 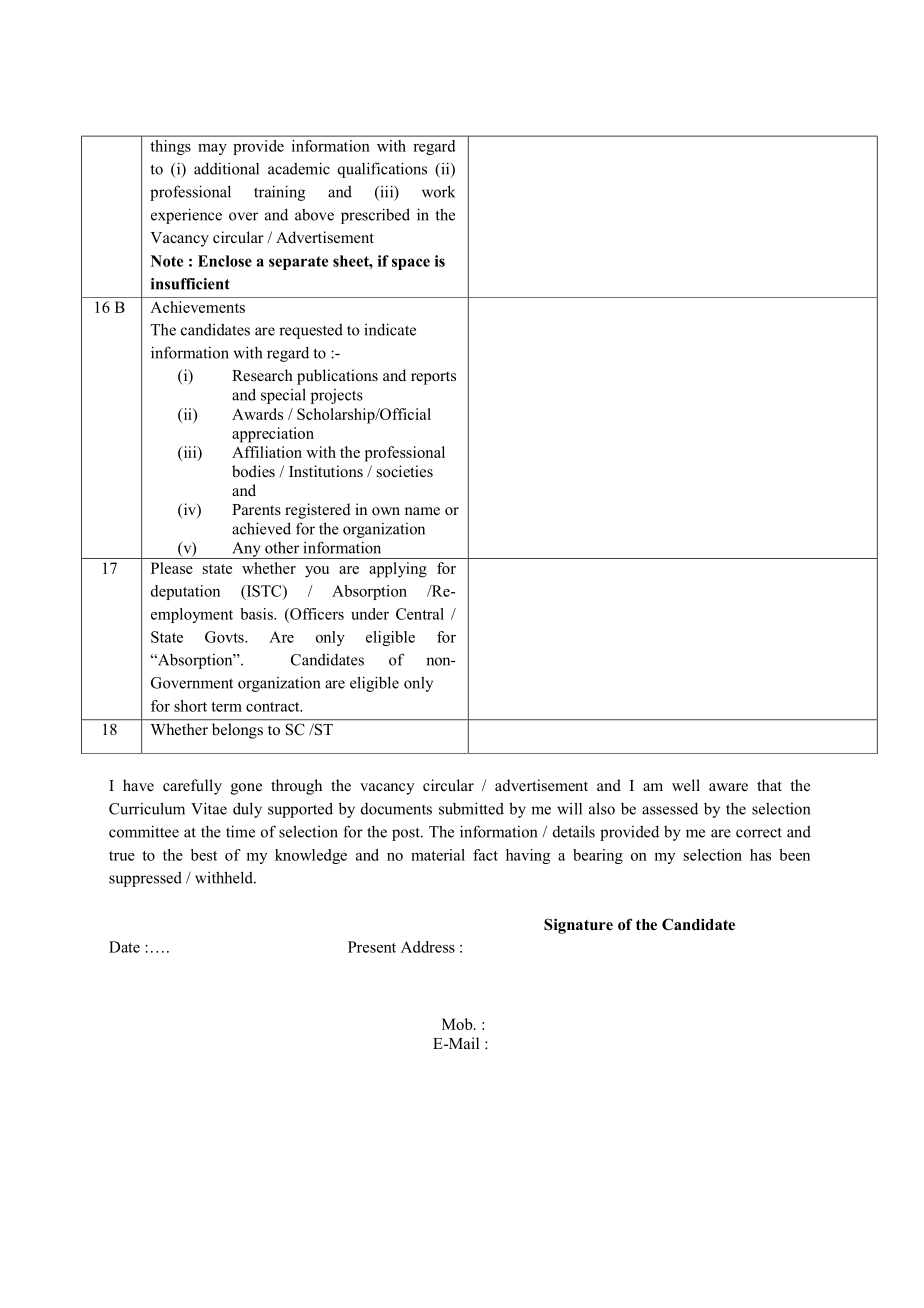 I want to click on societies, so click(x=405, y=471).
